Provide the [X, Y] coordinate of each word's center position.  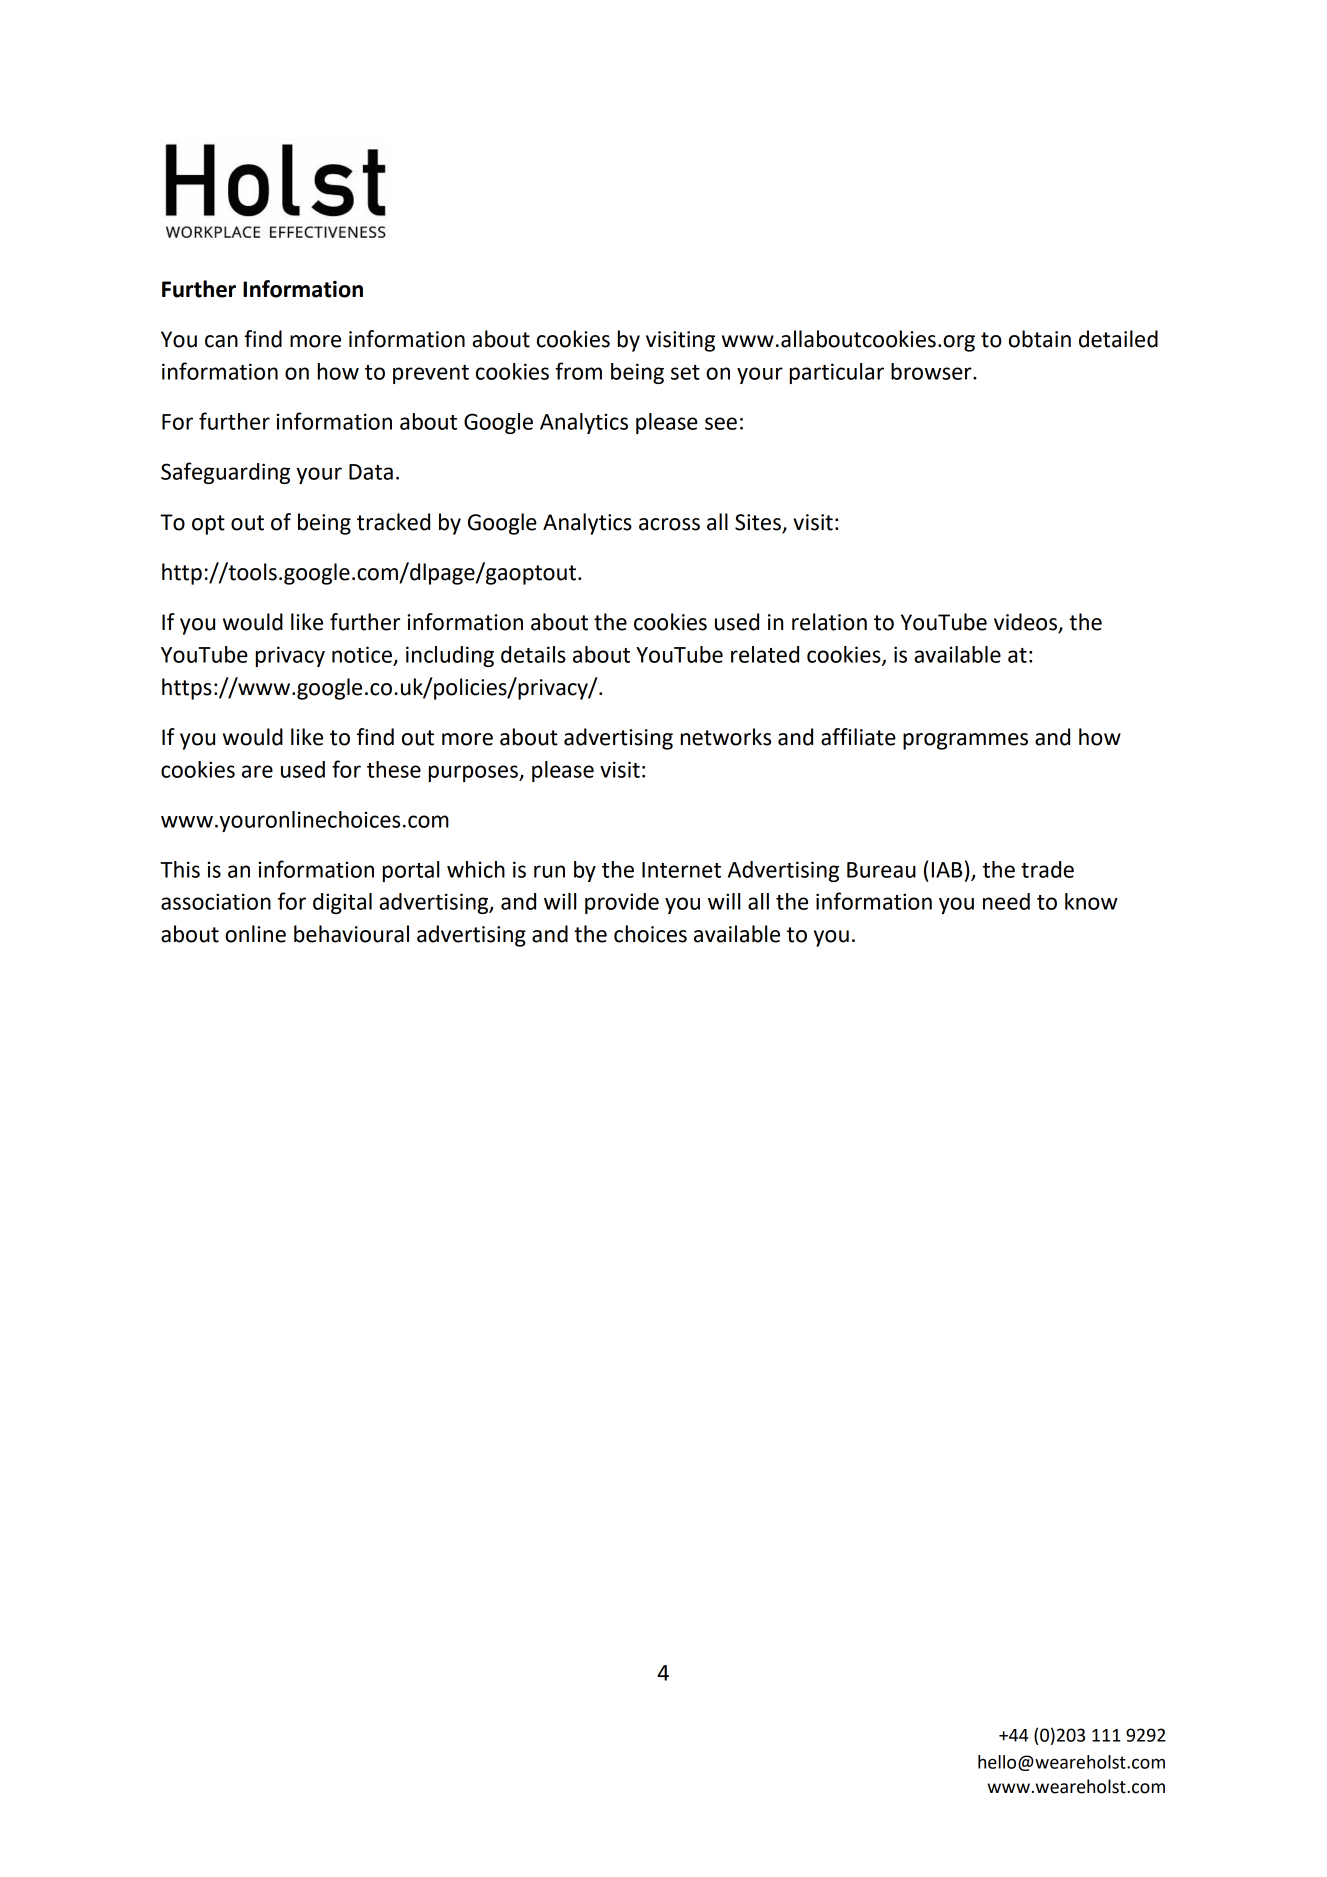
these [394, 769]
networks [726, 737]
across [669, 524]
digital [342, 903]
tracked [393, 522]
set [685, 372]
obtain [1040, 339]
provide [622, 903]
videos [1026, 623]
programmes [965, 741]
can [221, 341]
